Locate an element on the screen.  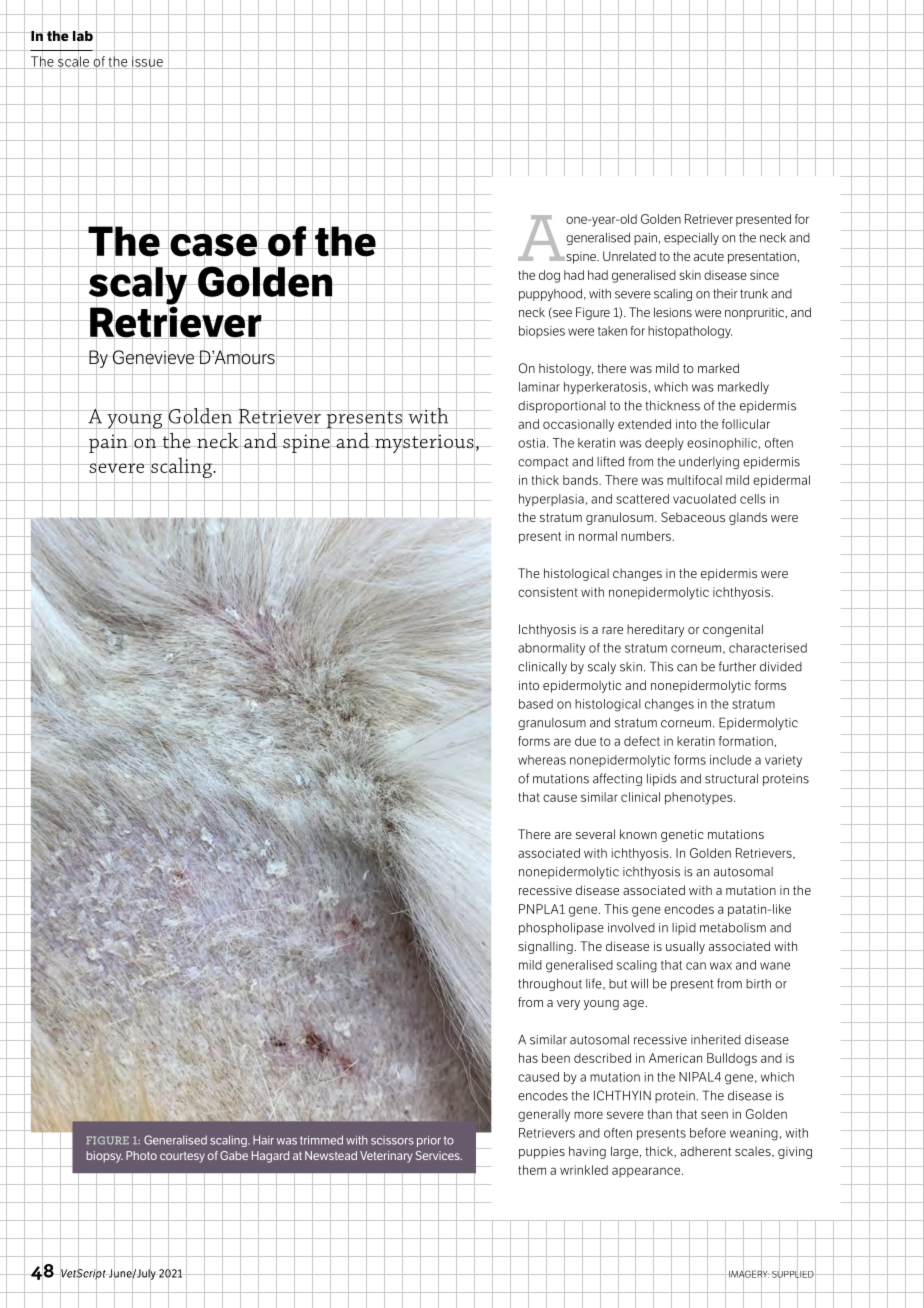
has is located at coordinates (528, 1058).
